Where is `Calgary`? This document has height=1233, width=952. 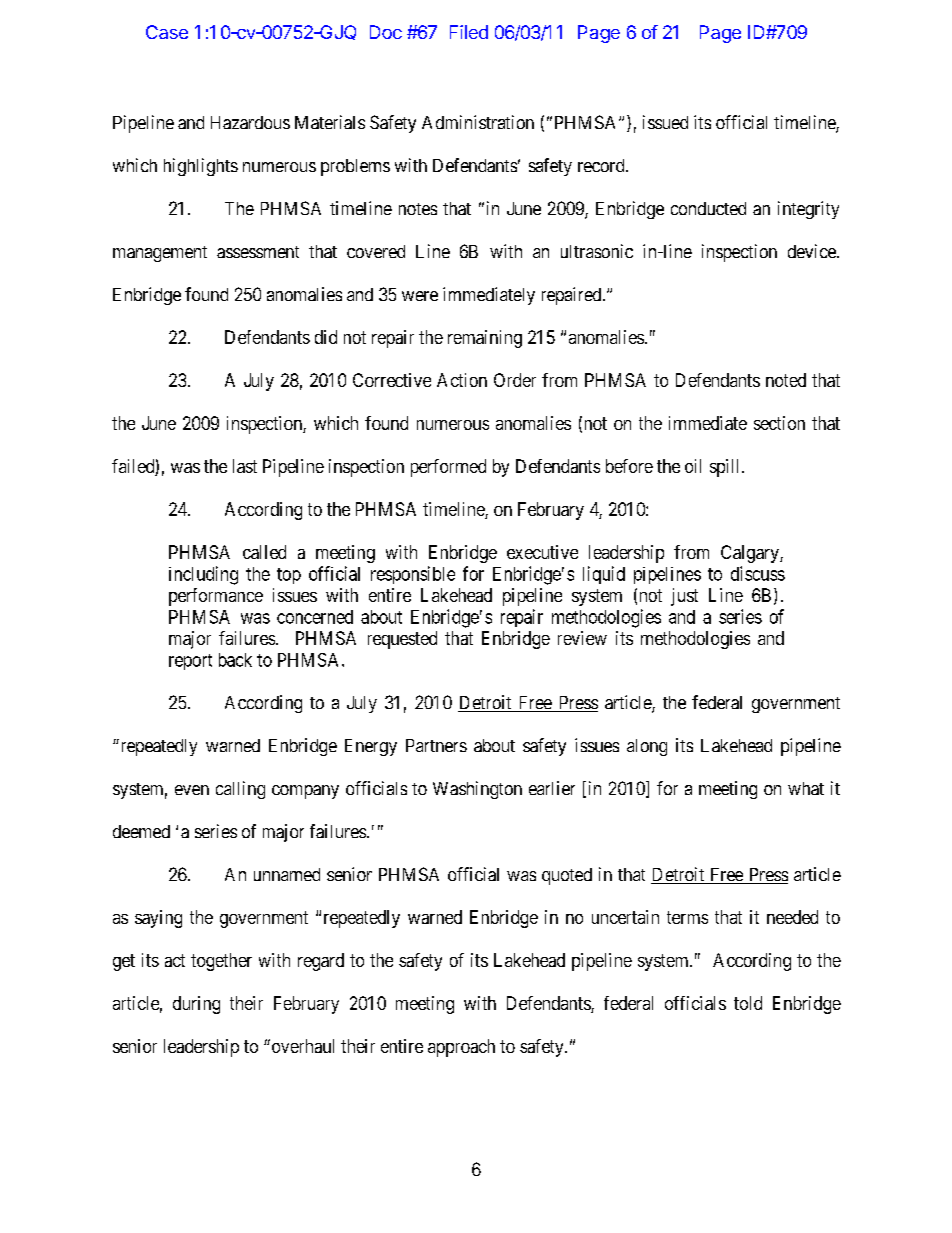
Calgary is located at coordinates (751, 554).
